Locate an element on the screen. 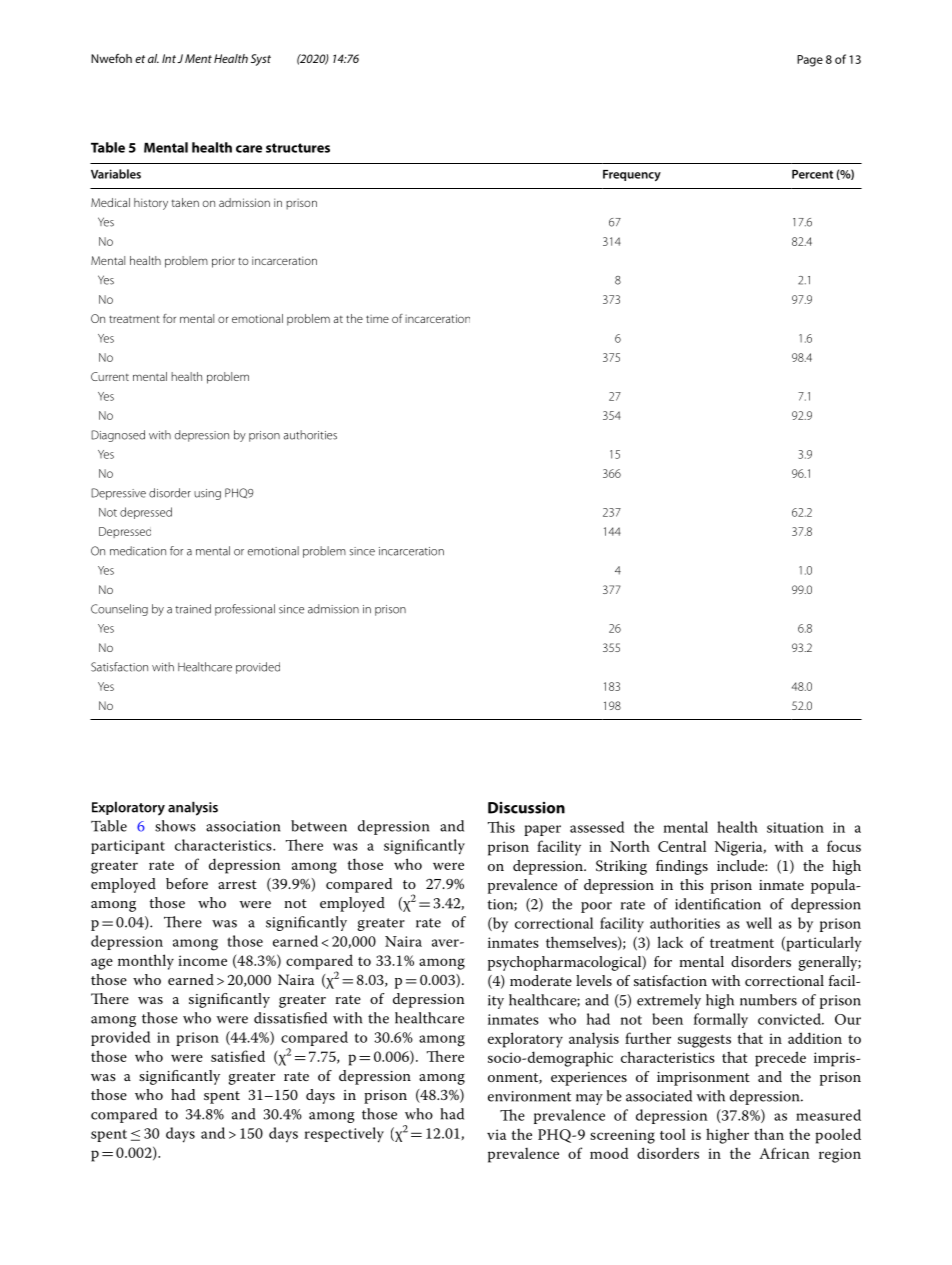 The height and width of the screenshot is (1265, 952). Page is located at coordinates (810, 61).
